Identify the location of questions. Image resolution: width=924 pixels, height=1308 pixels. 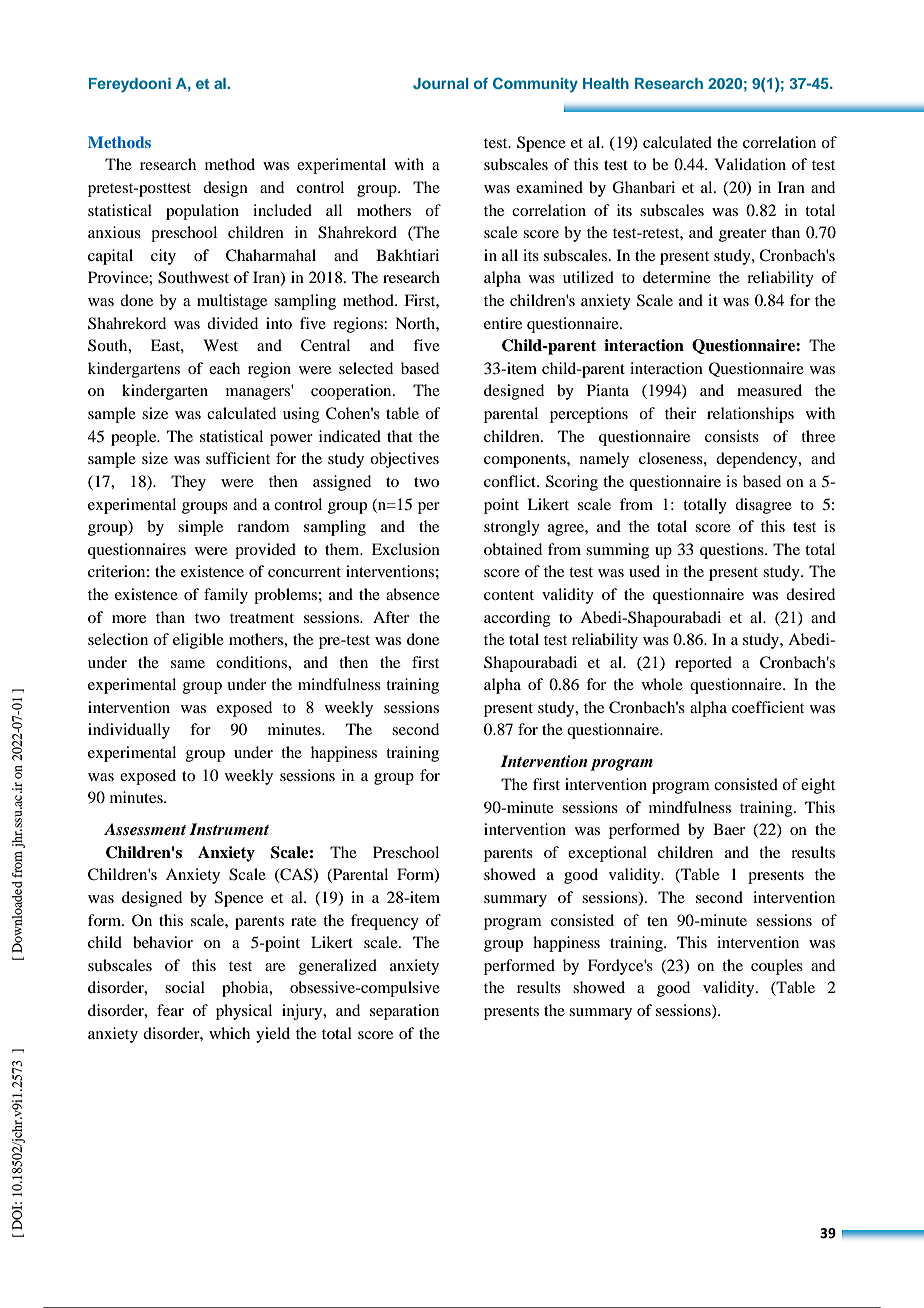
(733, 551).
